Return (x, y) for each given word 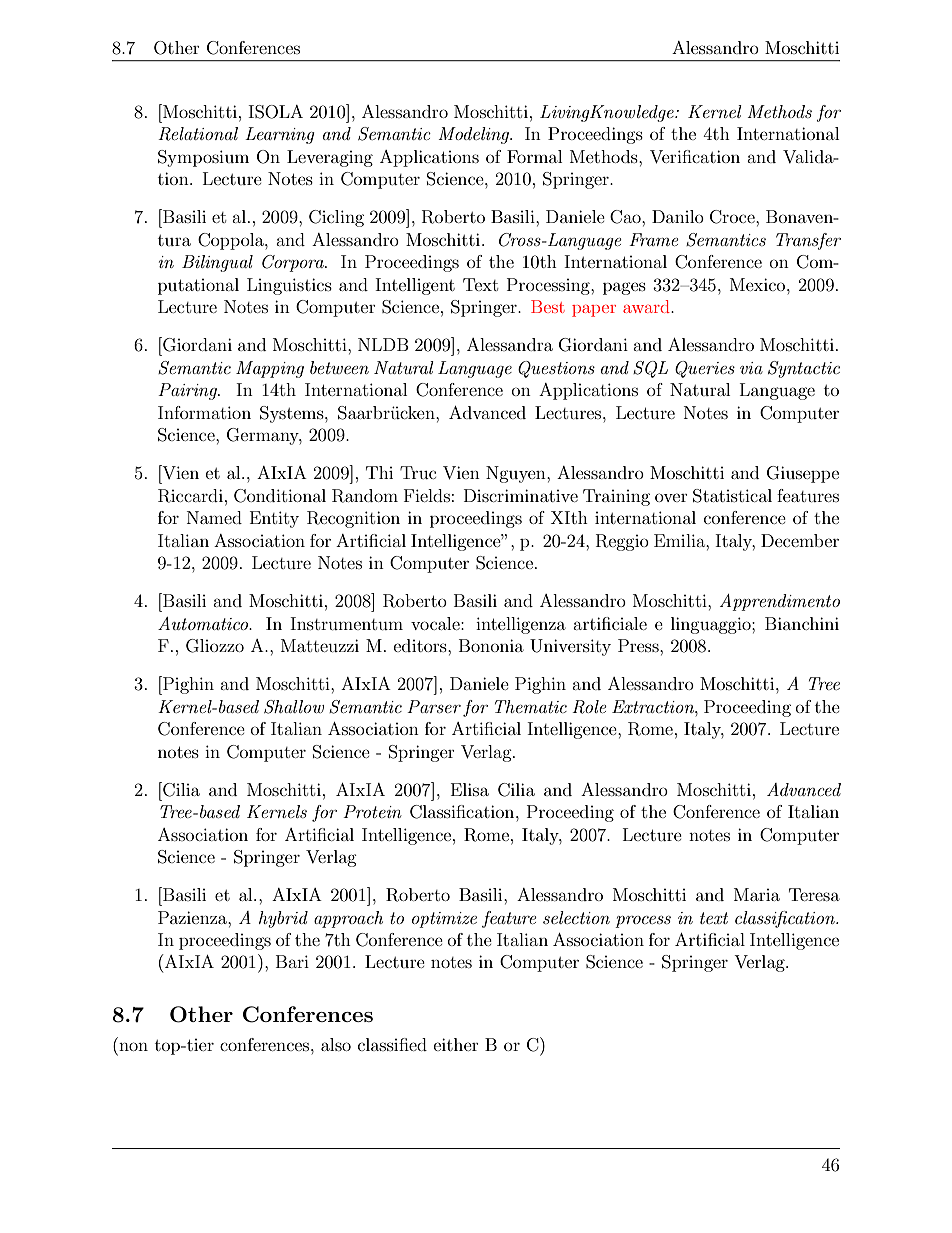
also (336, 1044)
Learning (280, 135)
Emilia (681, 540)
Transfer (808, 241)
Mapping (270, 369)
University (570, 647)
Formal (534, 156)
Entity (274, 519)
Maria (757, 894)
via (751, 368)
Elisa (470, 789)
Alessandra (510, 344)
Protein (372, 811)
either (456, 1044)
